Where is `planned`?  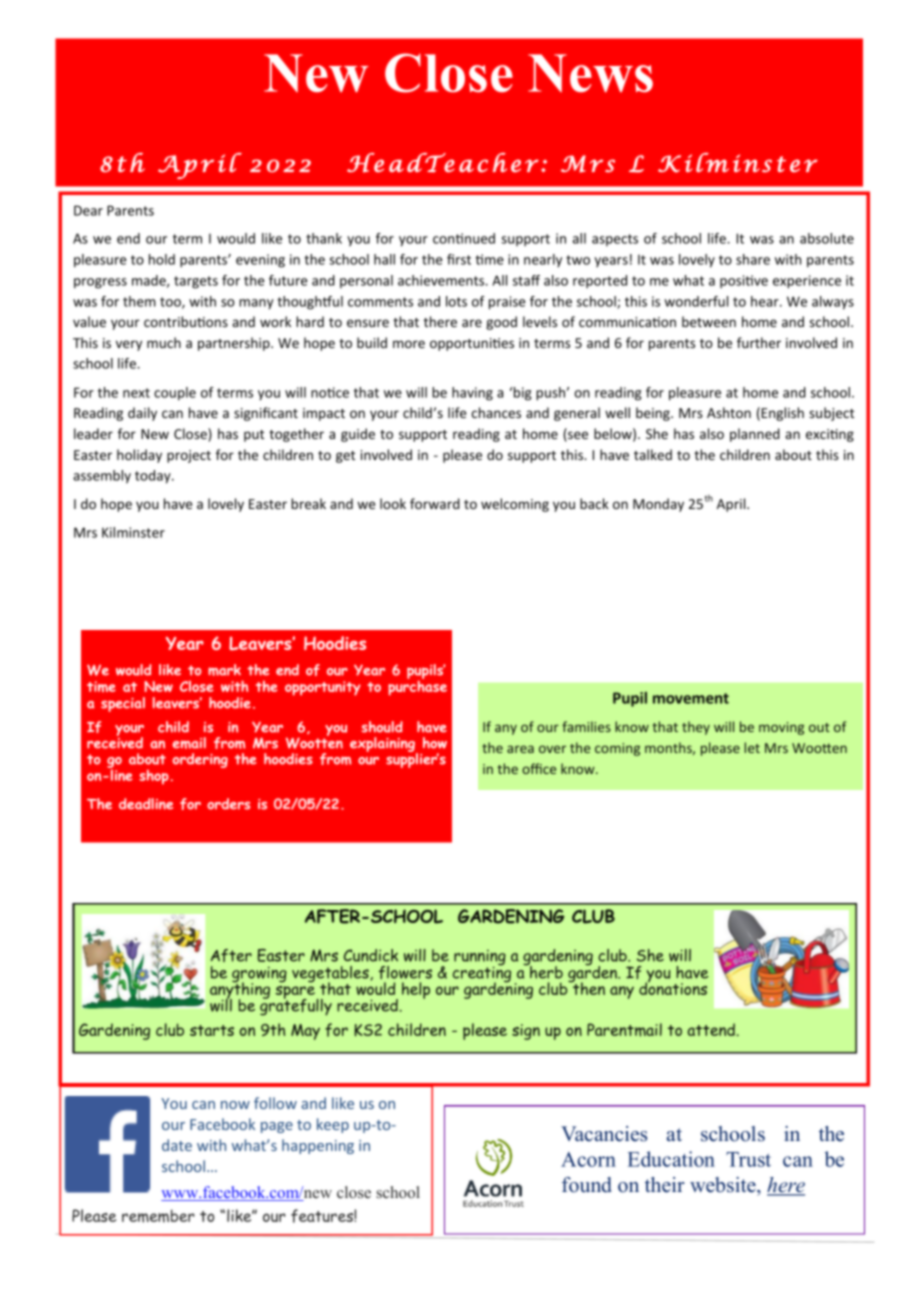 planned is located at coordinates (755, 435).
